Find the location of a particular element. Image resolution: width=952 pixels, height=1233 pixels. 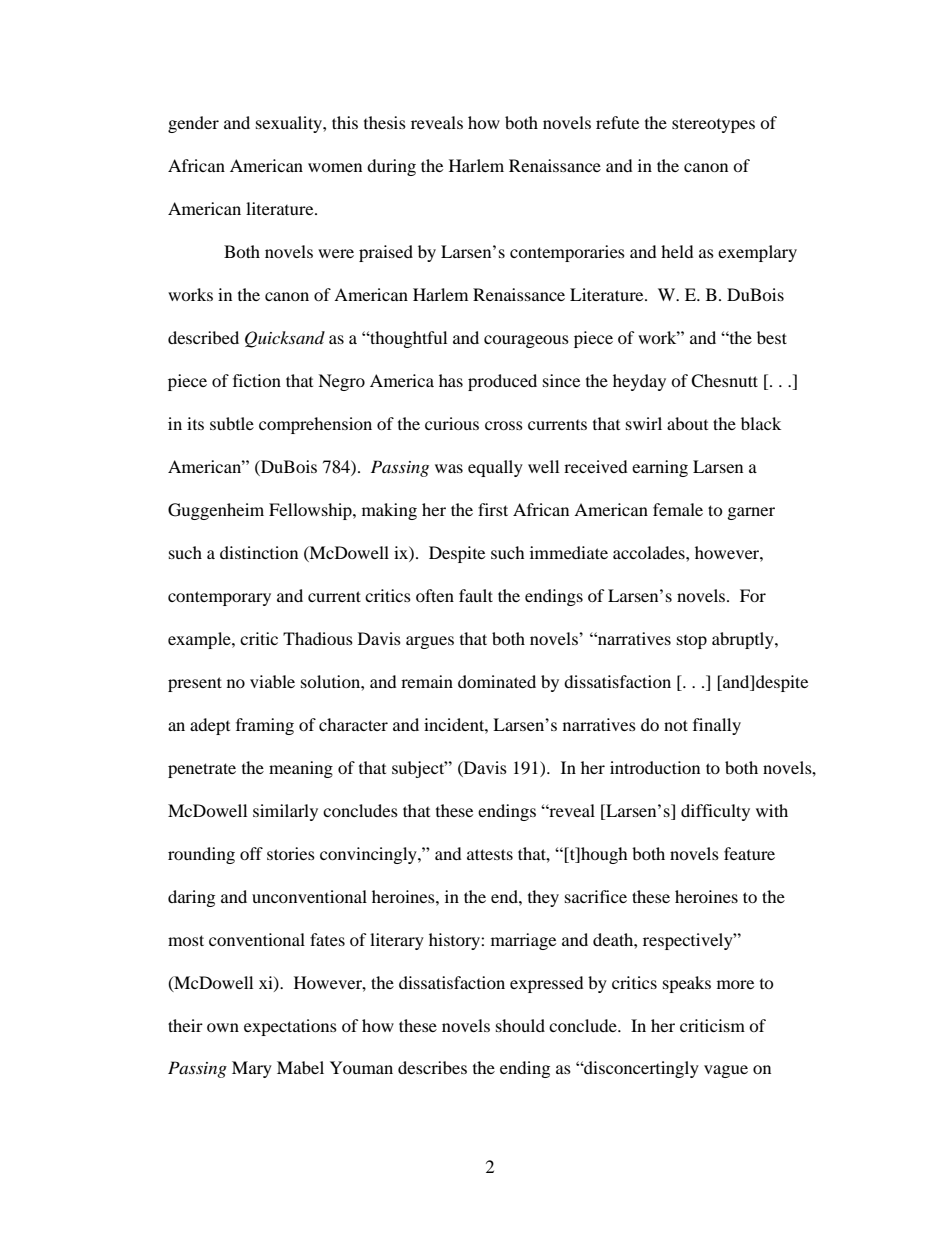

should is located at coordinates (520, 1025).
